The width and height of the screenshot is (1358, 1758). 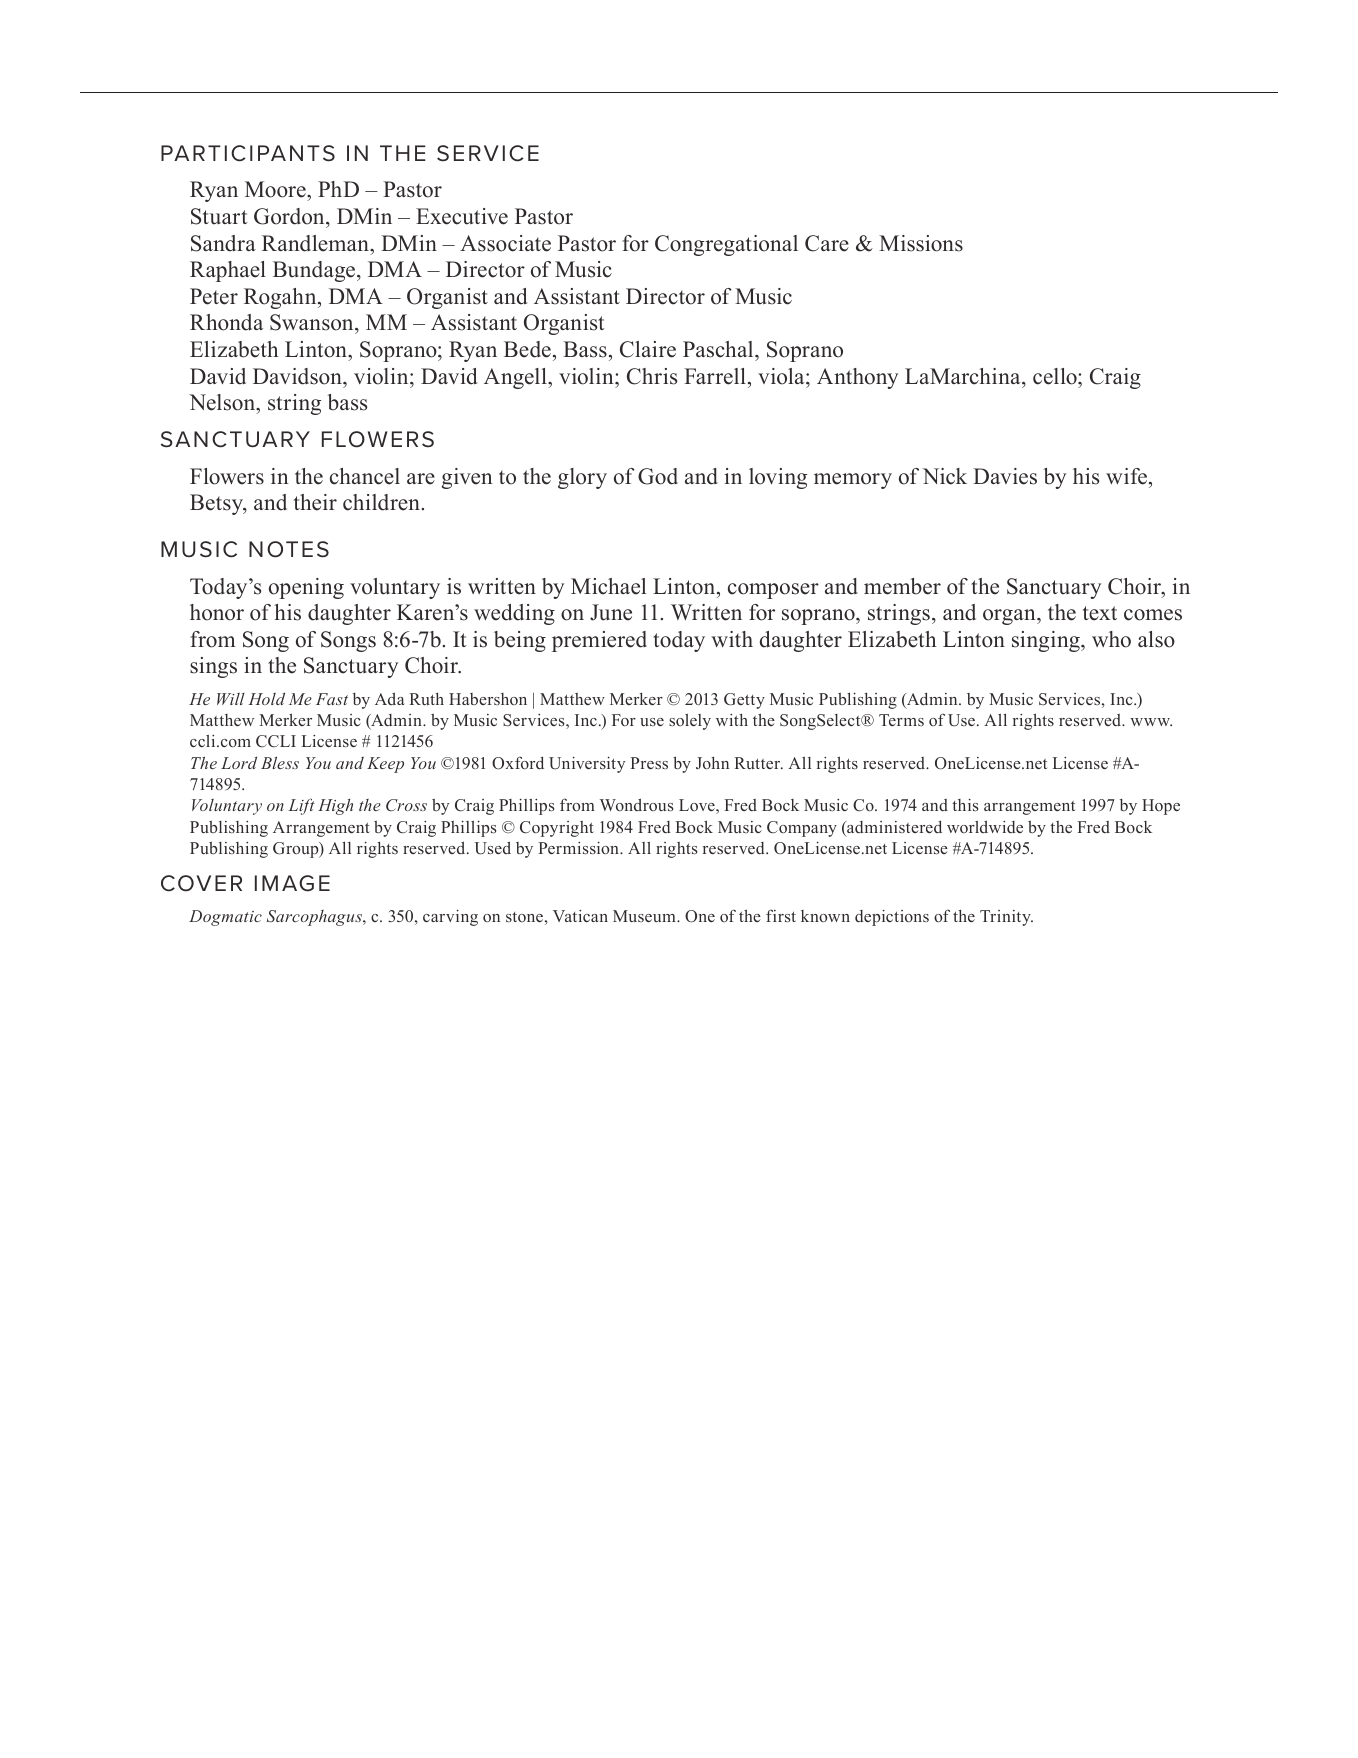 I want to click on Congregational, so click(x=726, y=245).
